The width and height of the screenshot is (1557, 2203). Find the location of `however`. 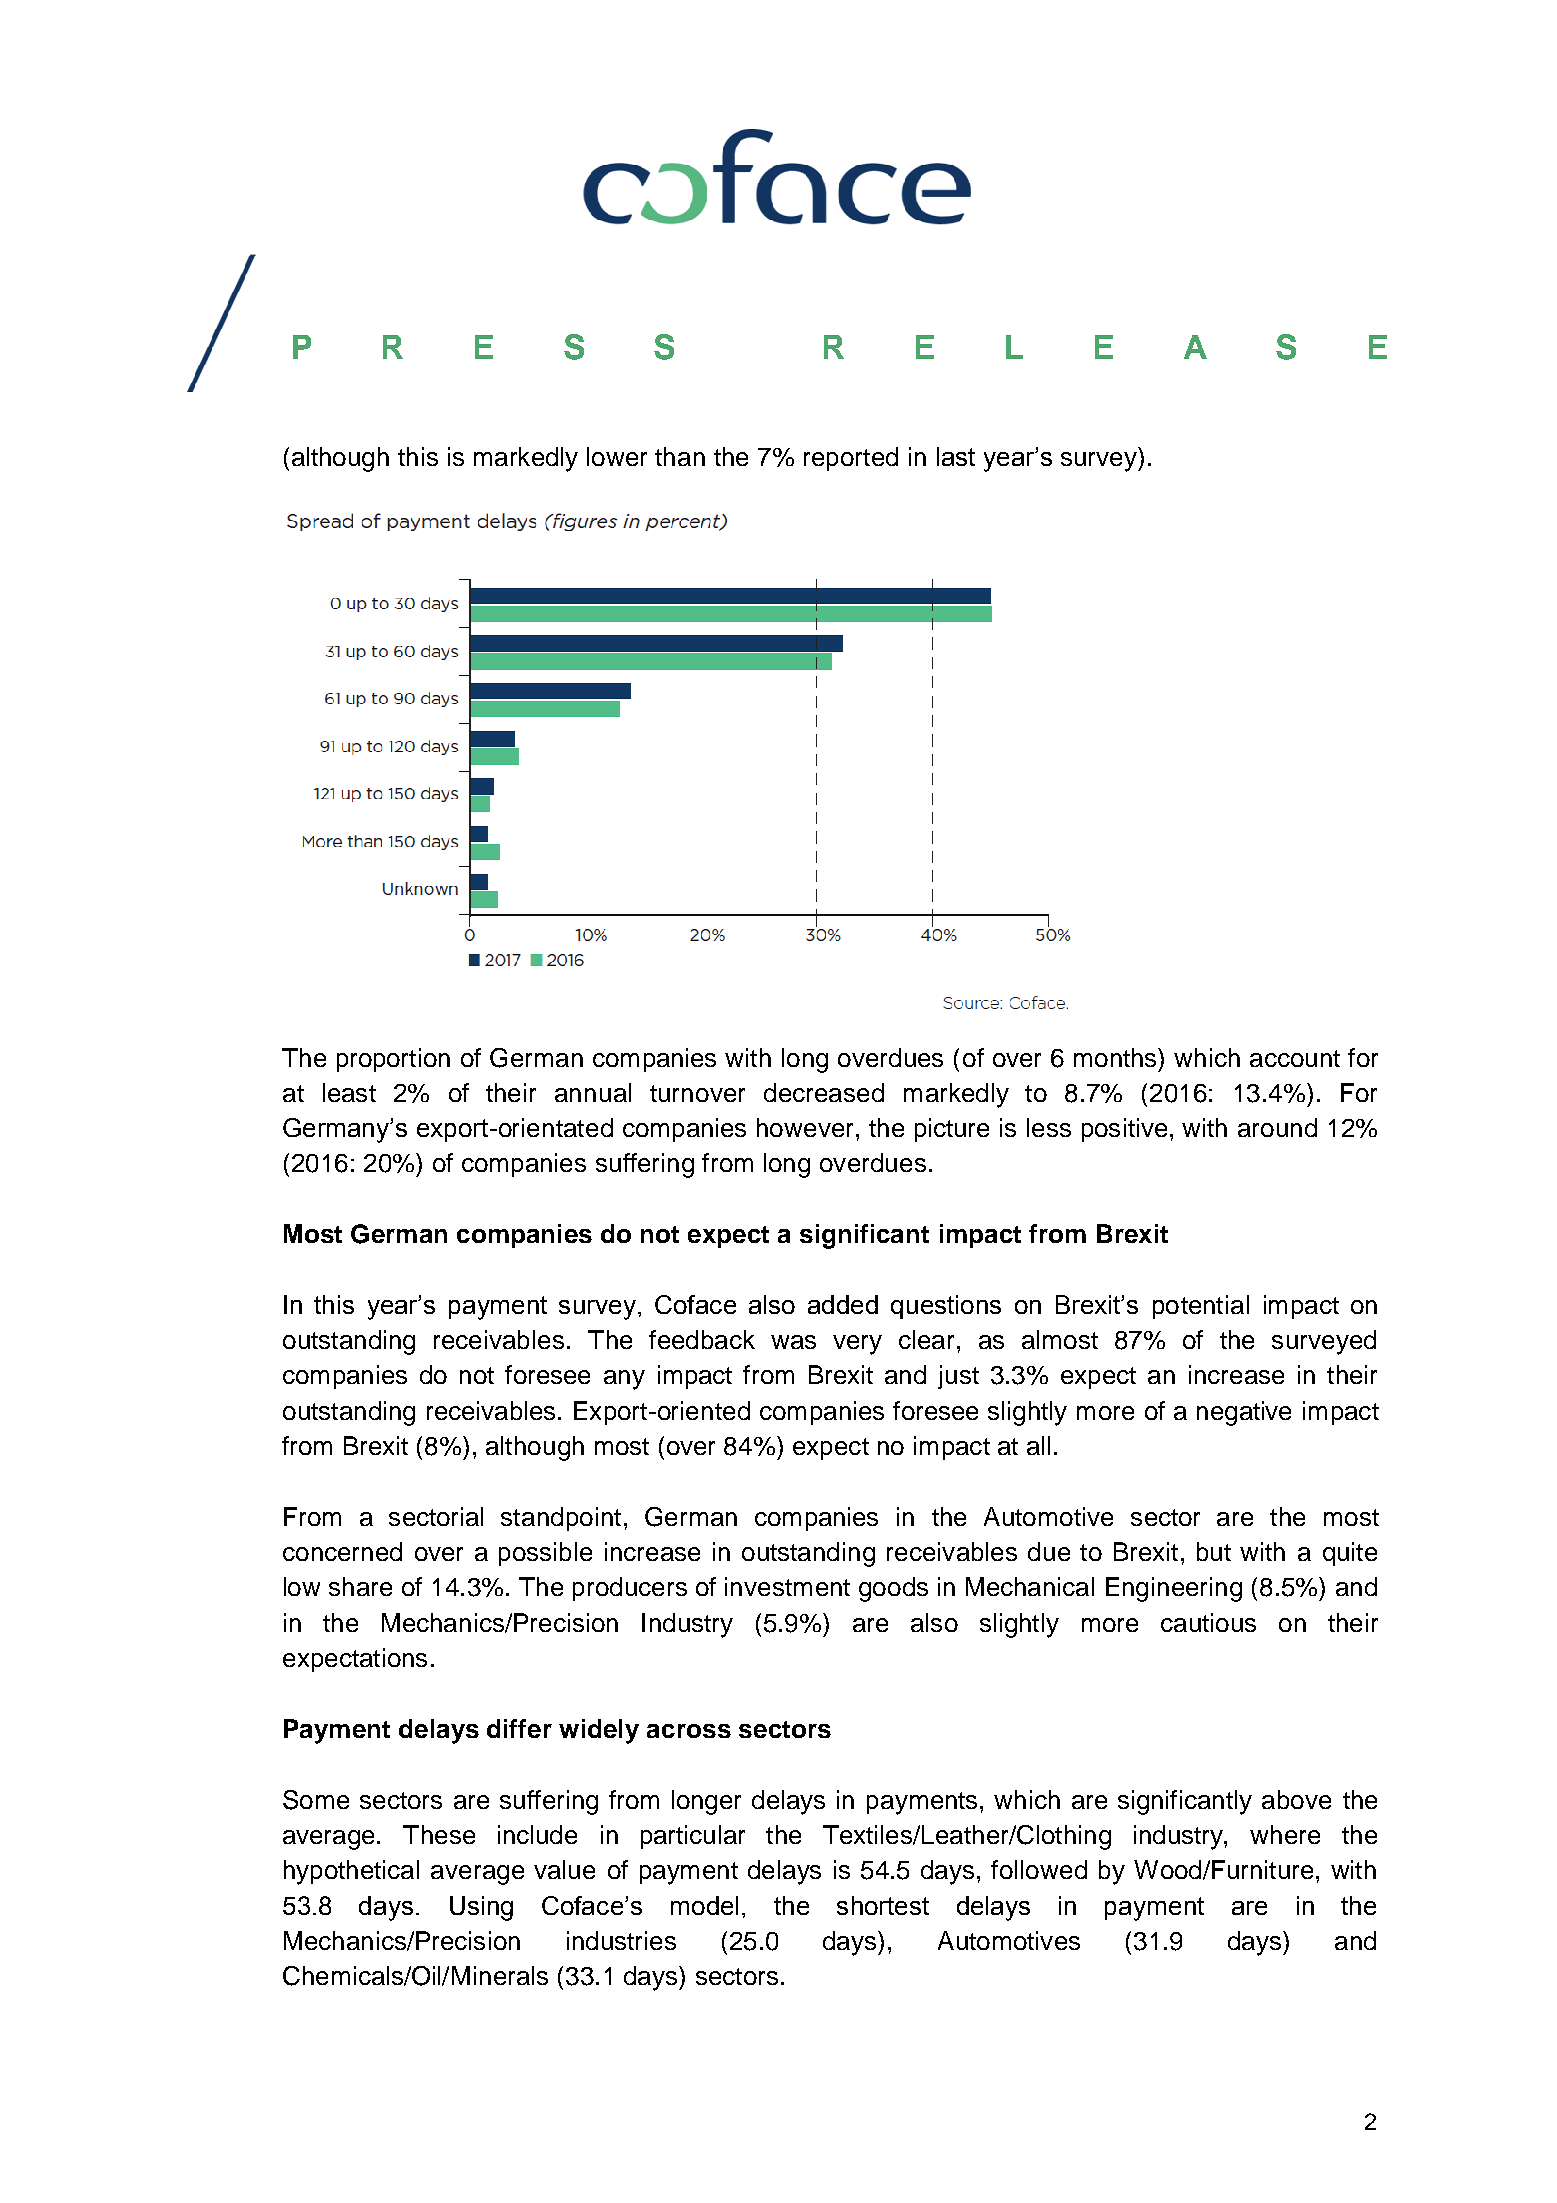

however is located at coordinates (807, 1127).
